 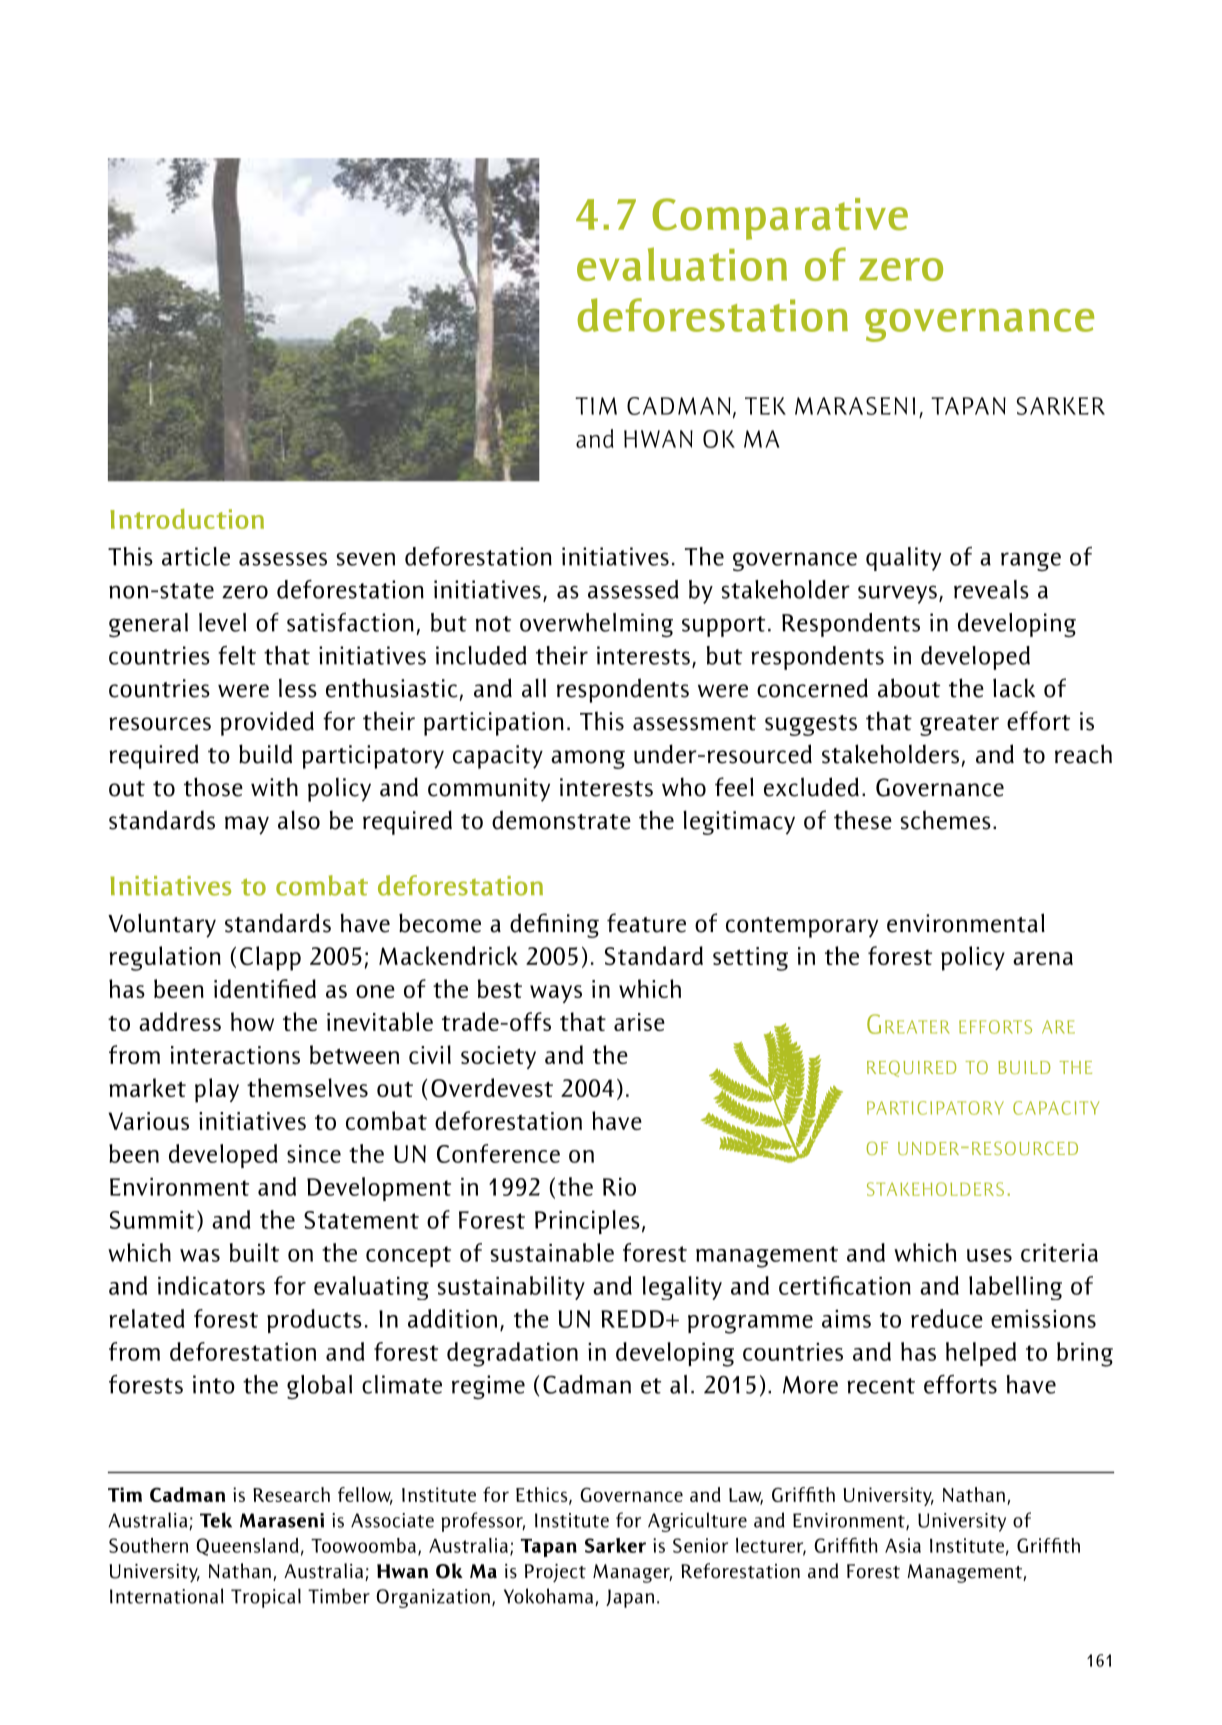 What do you see at coordinates (1014, 688) in the screenshot?
I see `lack` at bounding box center [1014, 688].
